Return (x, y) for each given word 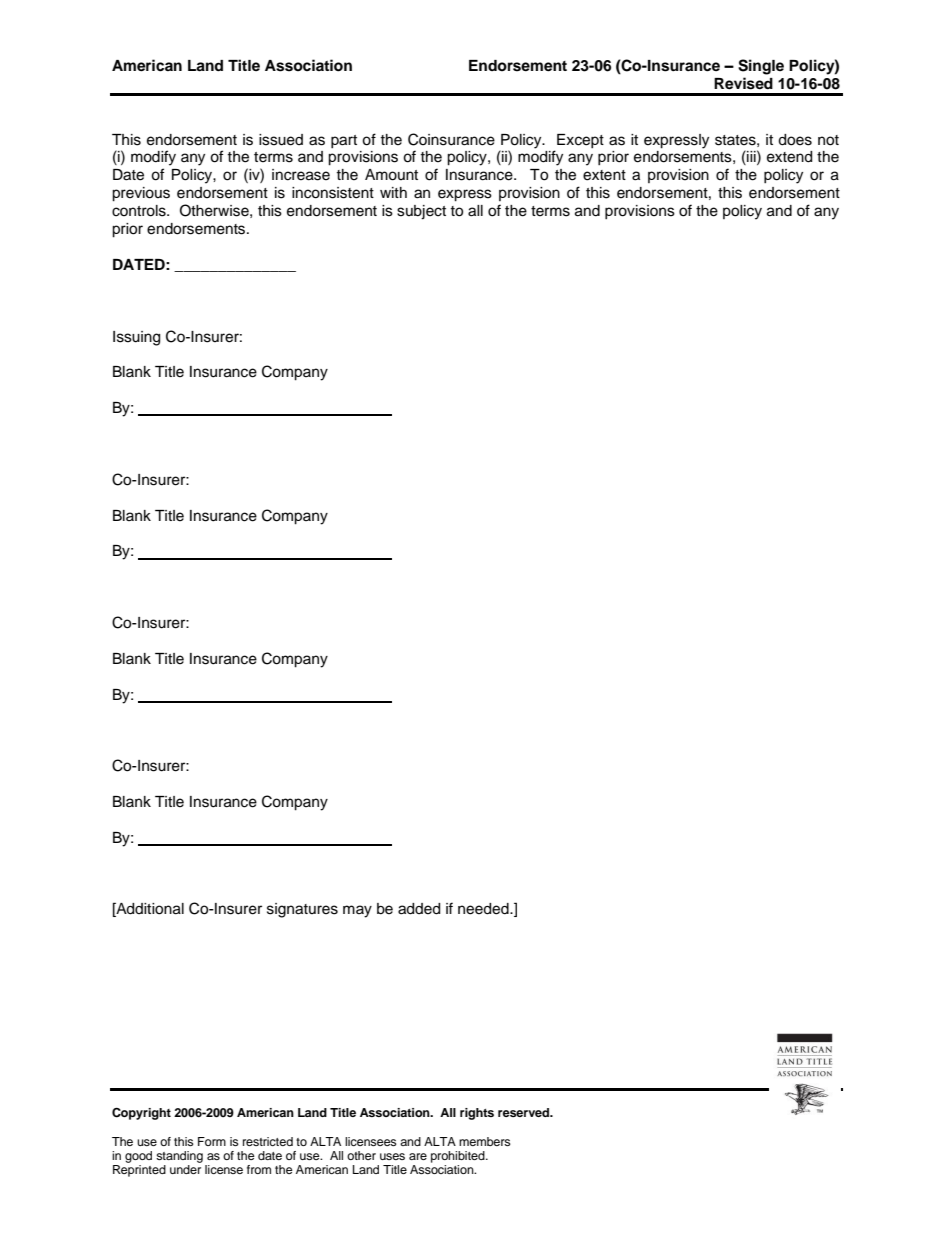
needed (484, 909)
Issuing (136, 338)
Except (580, 141)
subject (421, 212)
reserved (525, 1112)
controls (140, 211)
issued (281, 140)
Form (212, 1141)
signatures (302, 910)
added (419, 909)
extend (789, 157)
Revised (743, 83)
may (357, 911)
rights (477, 1114)
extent (604, 175)
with (393, 192)
